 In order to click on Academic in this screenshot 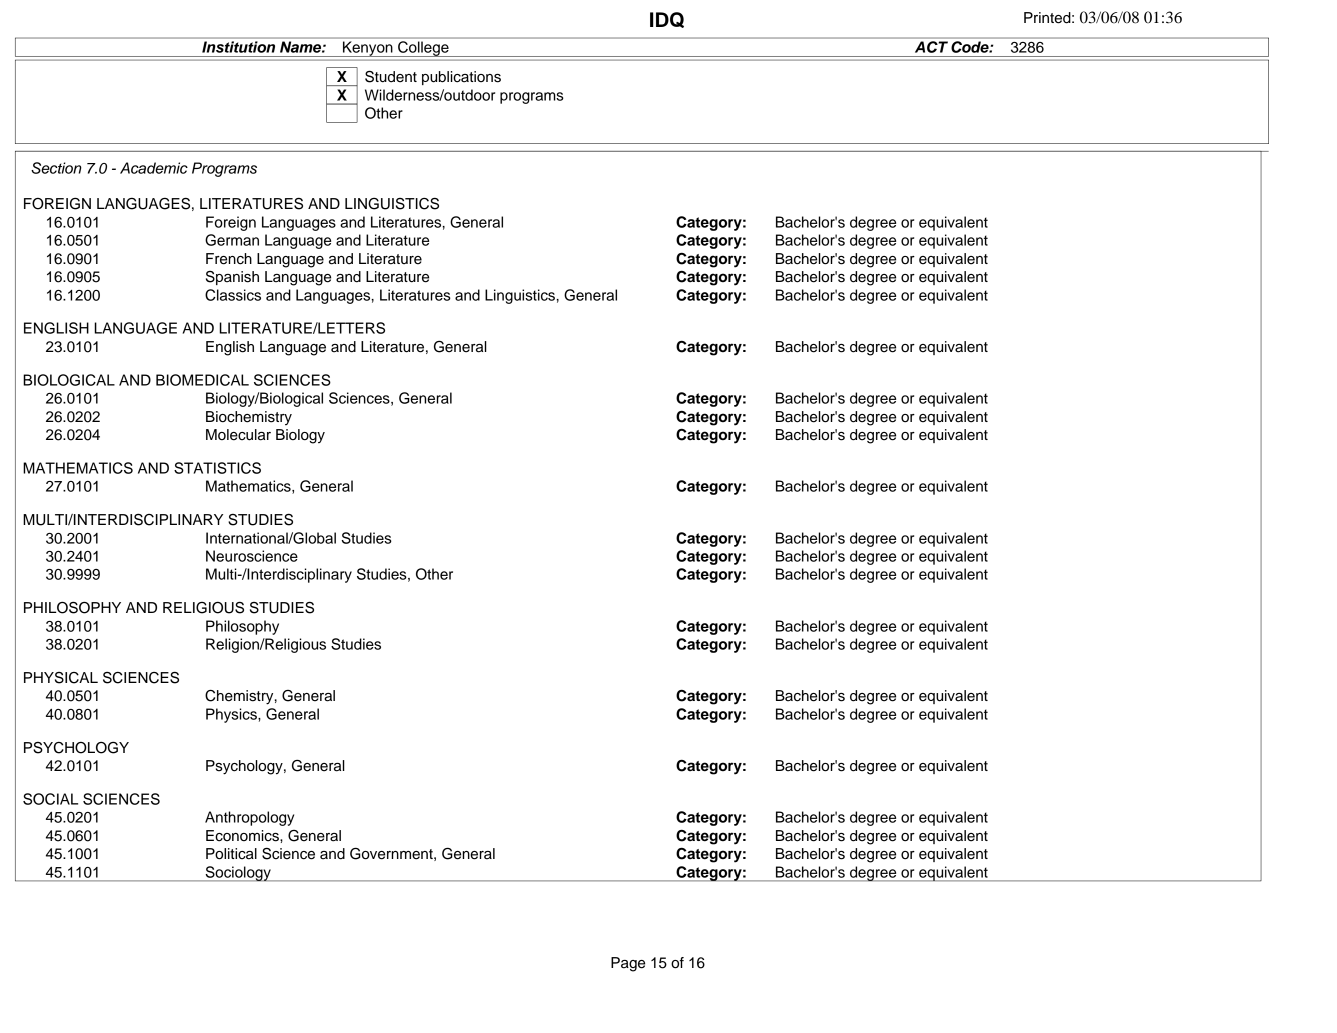, I will do `click(154, 168)`.
